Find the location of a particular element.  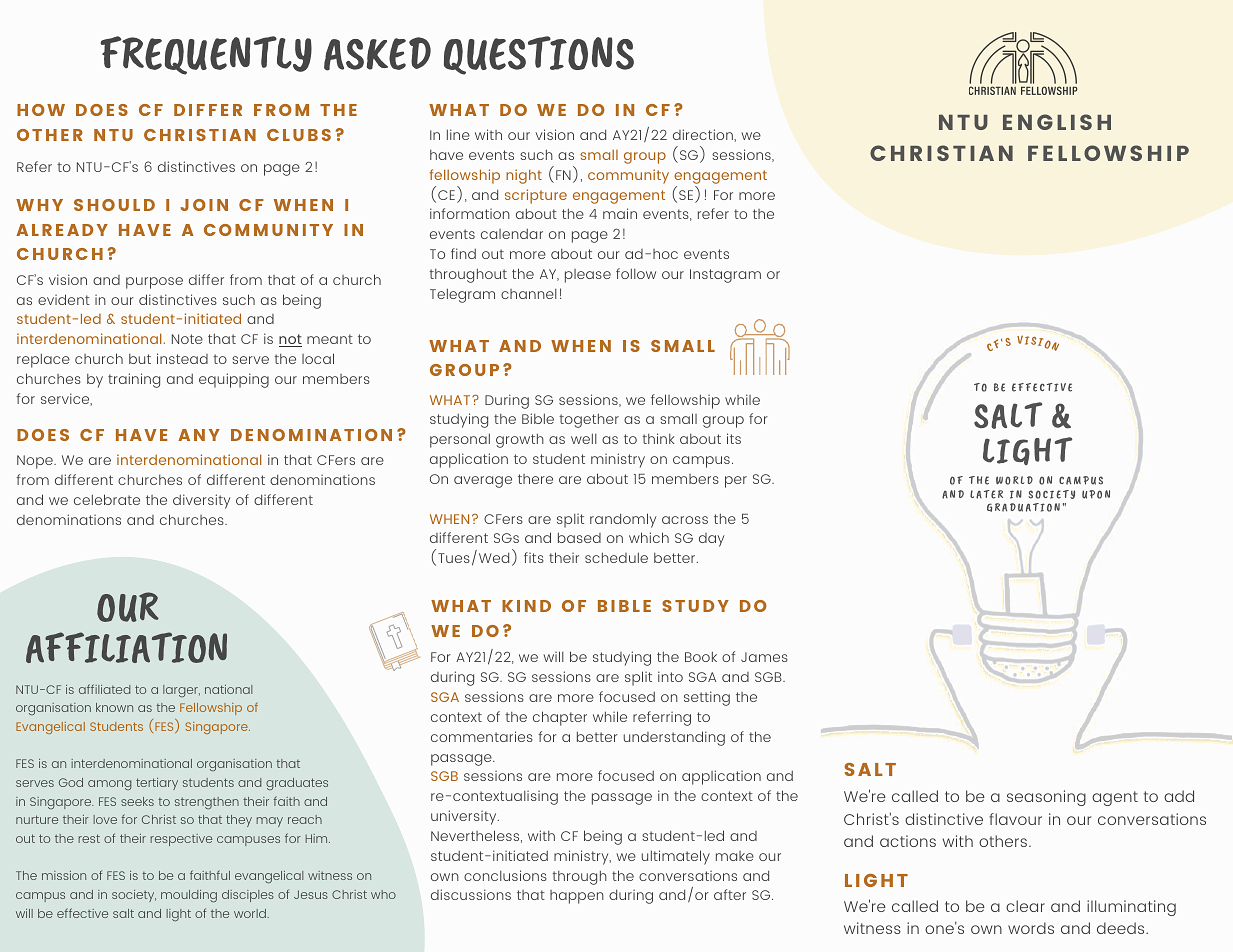

there is located at coordinates (535, 479).
